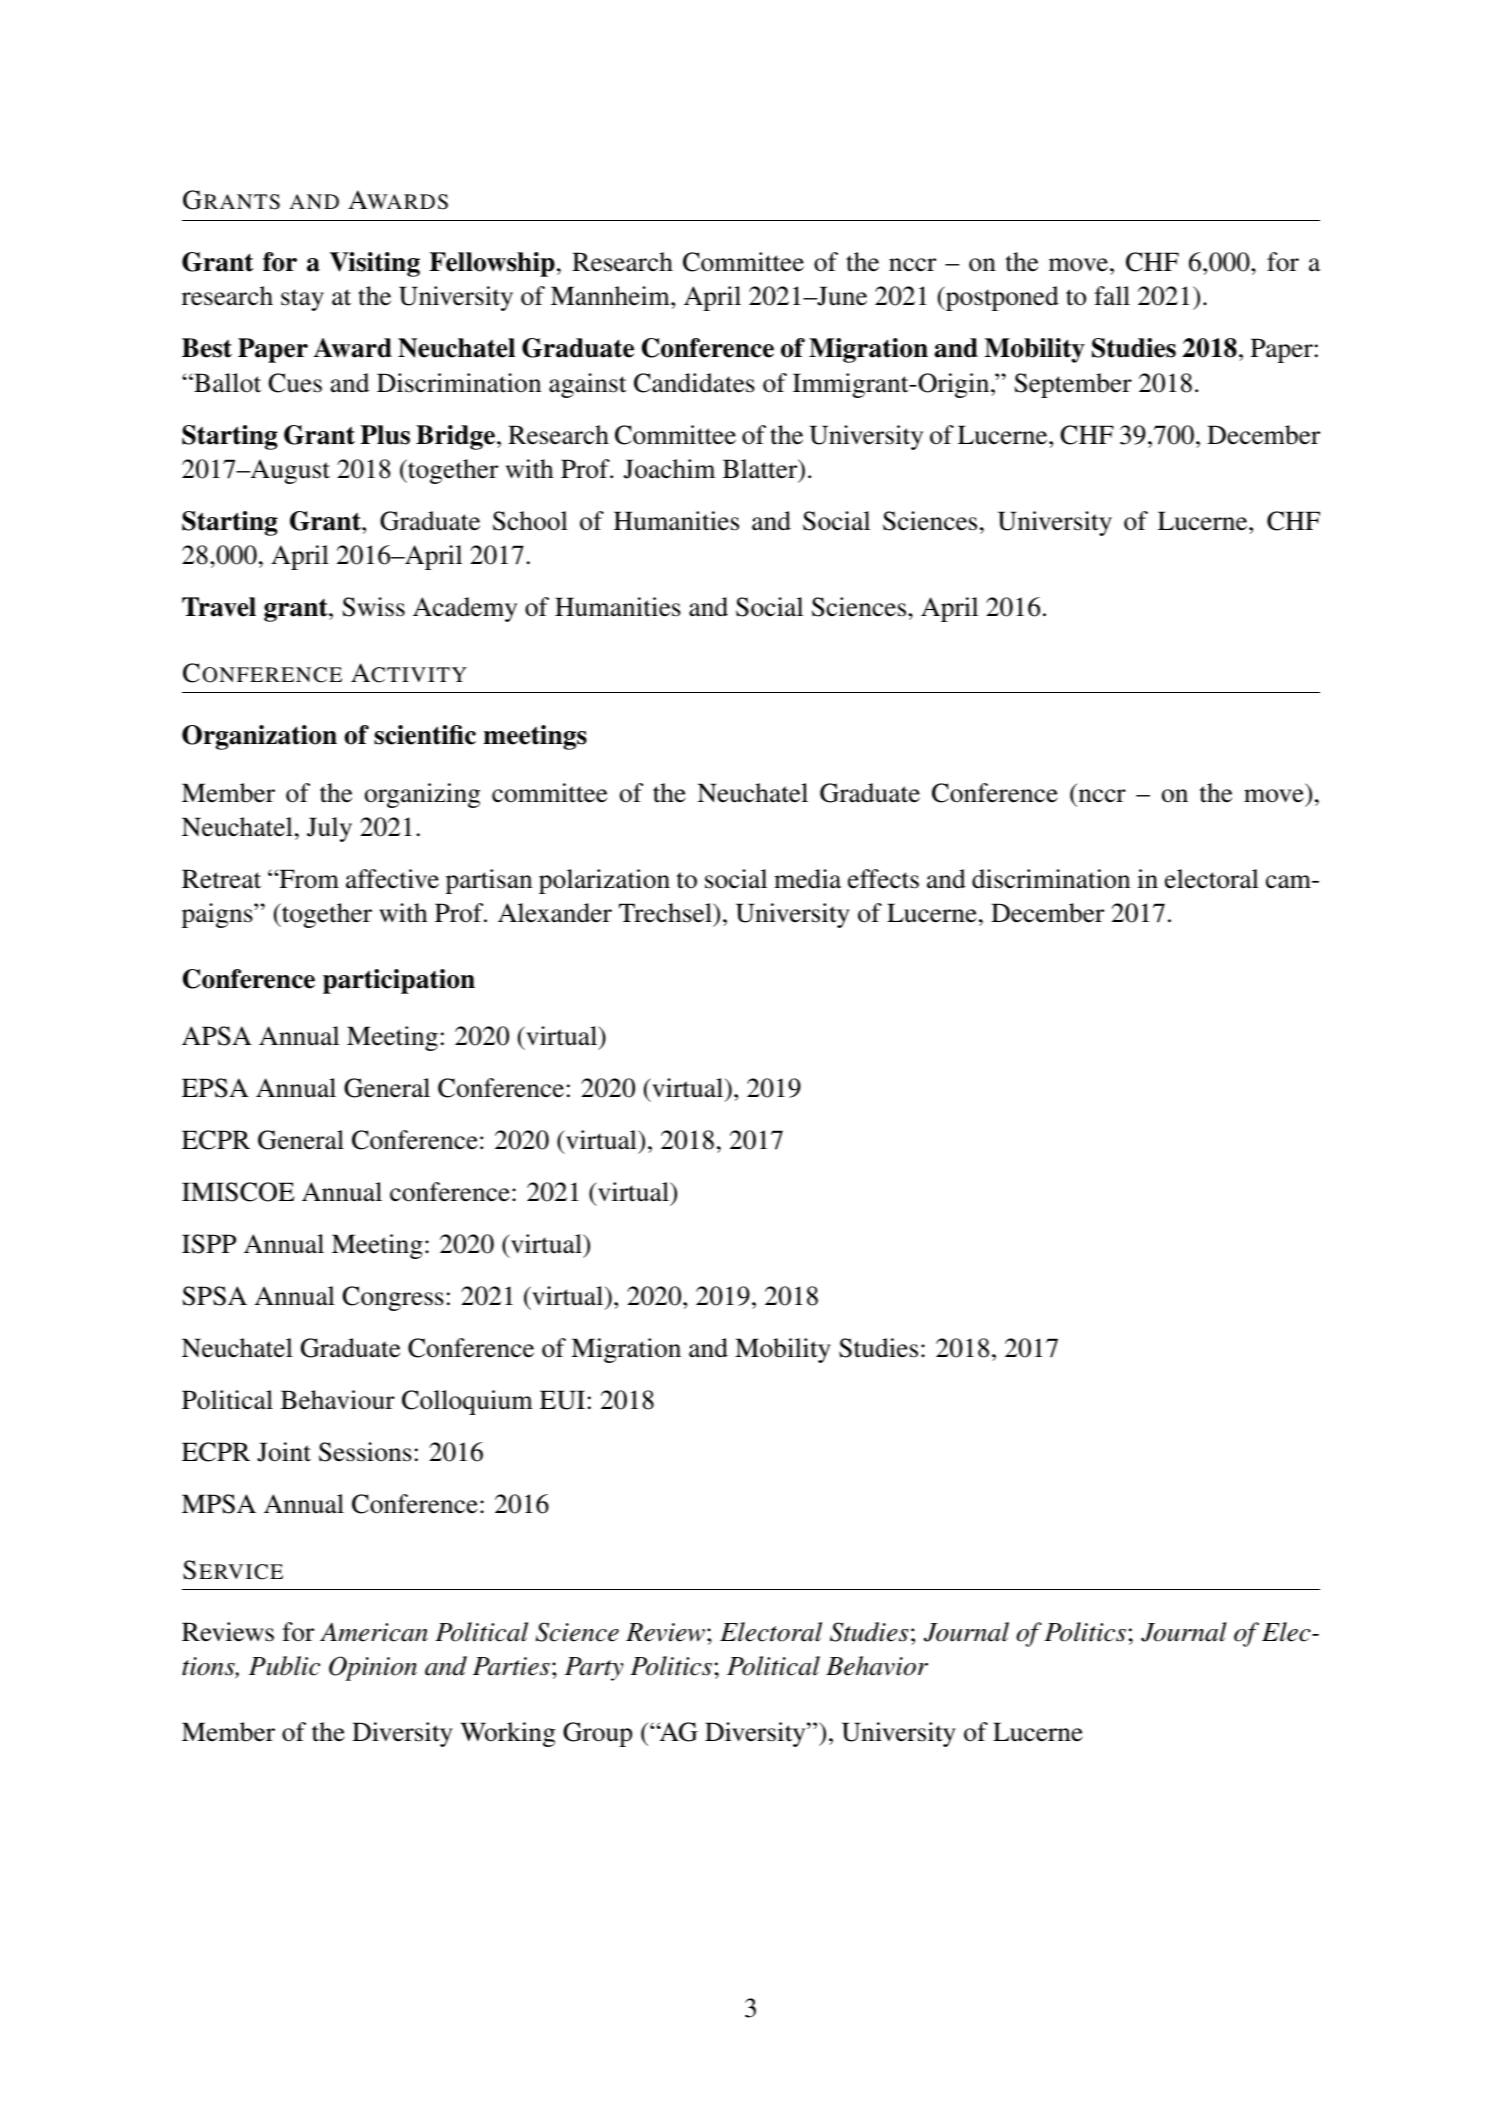 This image has width=1502, height=2124. I want to click on postponed, so click(1001, 298).
